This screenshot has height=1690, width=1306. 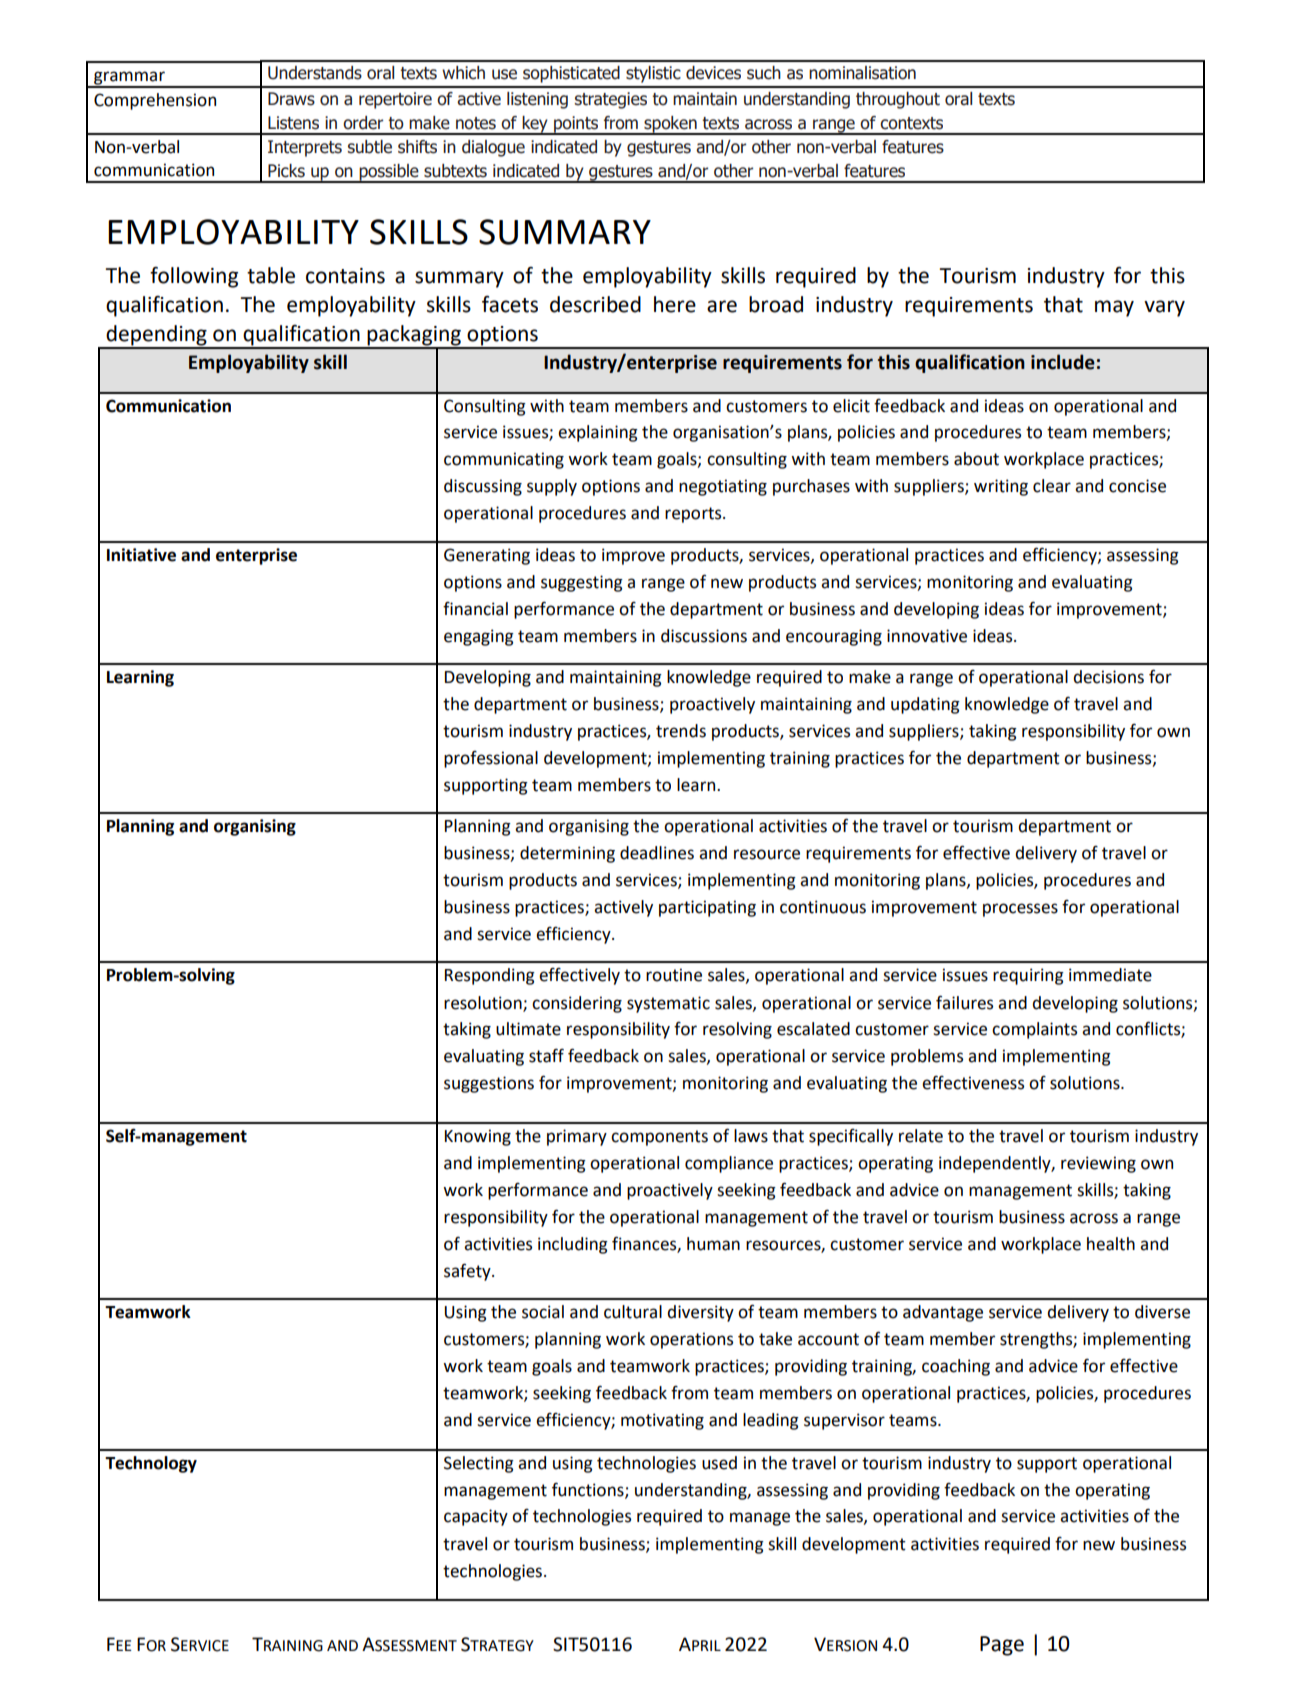 I want to click on safety, so click(x=468, y=1272).
